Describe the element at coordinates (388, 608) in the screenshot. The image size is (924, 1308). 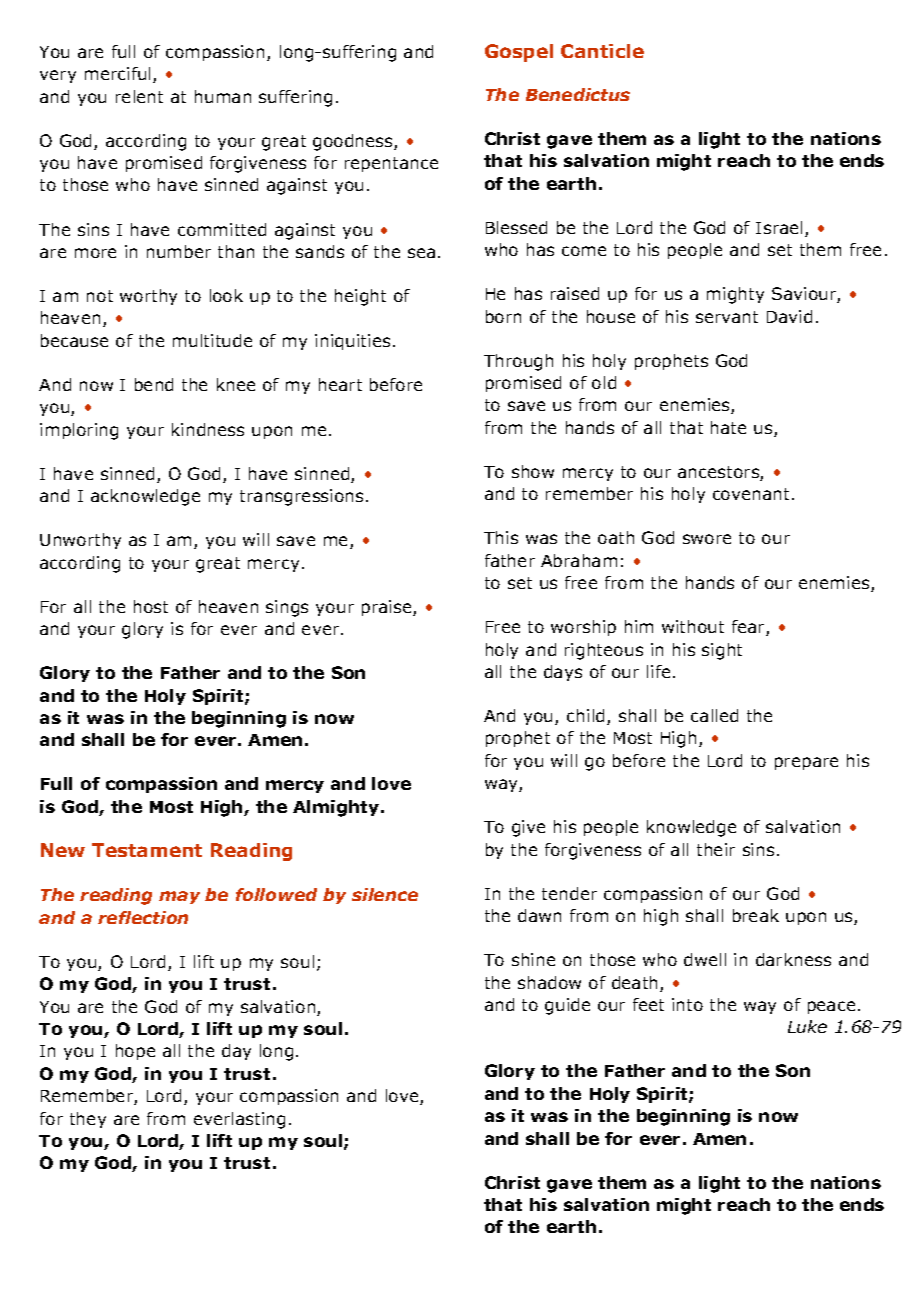
I see `praise` at that location.
